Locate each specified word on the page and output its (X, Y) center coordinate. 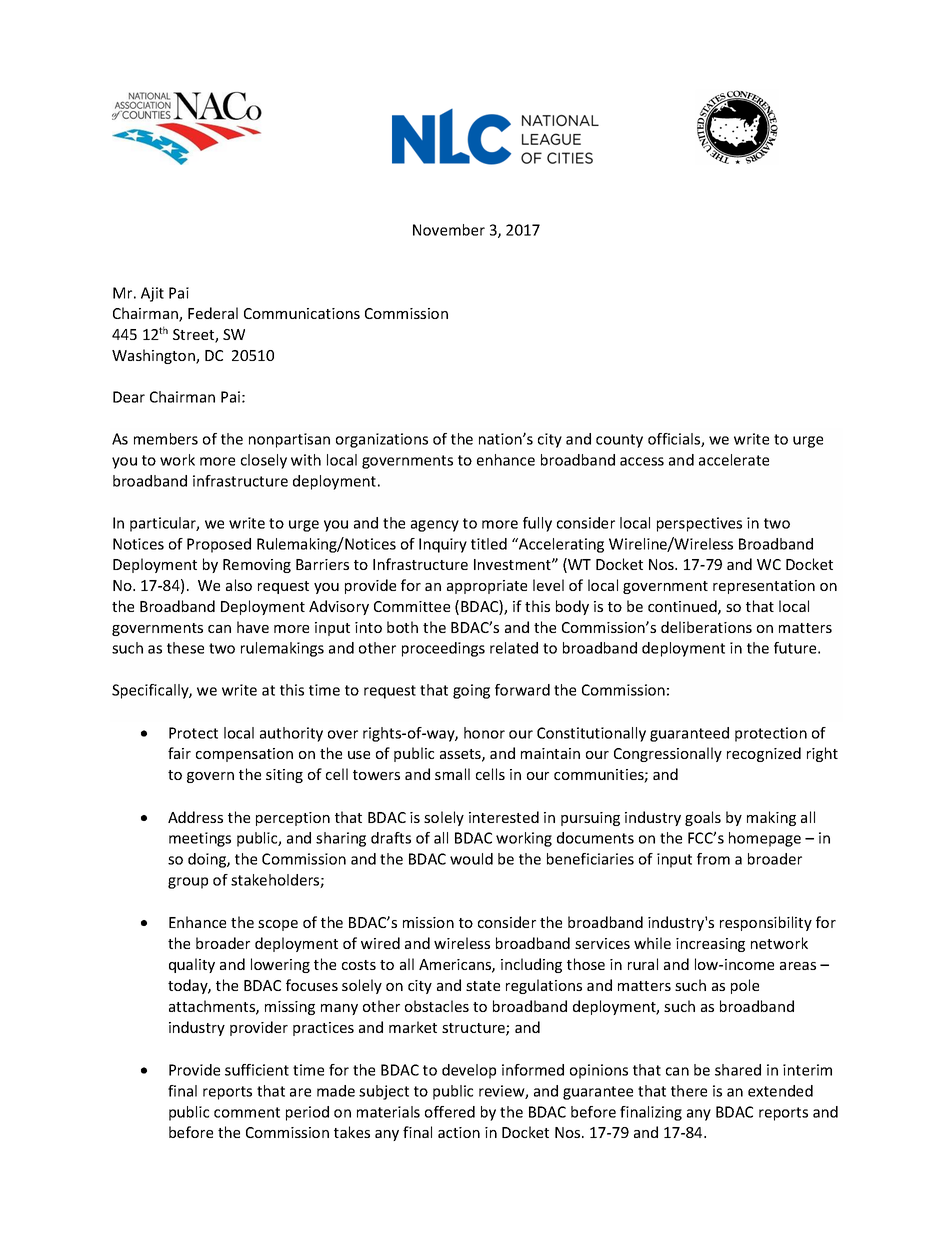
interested (504, 817)
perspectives (699, 524)
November (449, 230)
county (619, 441)
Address (195, 817)
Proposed (219, 545)
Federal (213, 313)
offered (450, 1112)
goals (703, 818)
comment (247, 1112)
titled (489, 544)
